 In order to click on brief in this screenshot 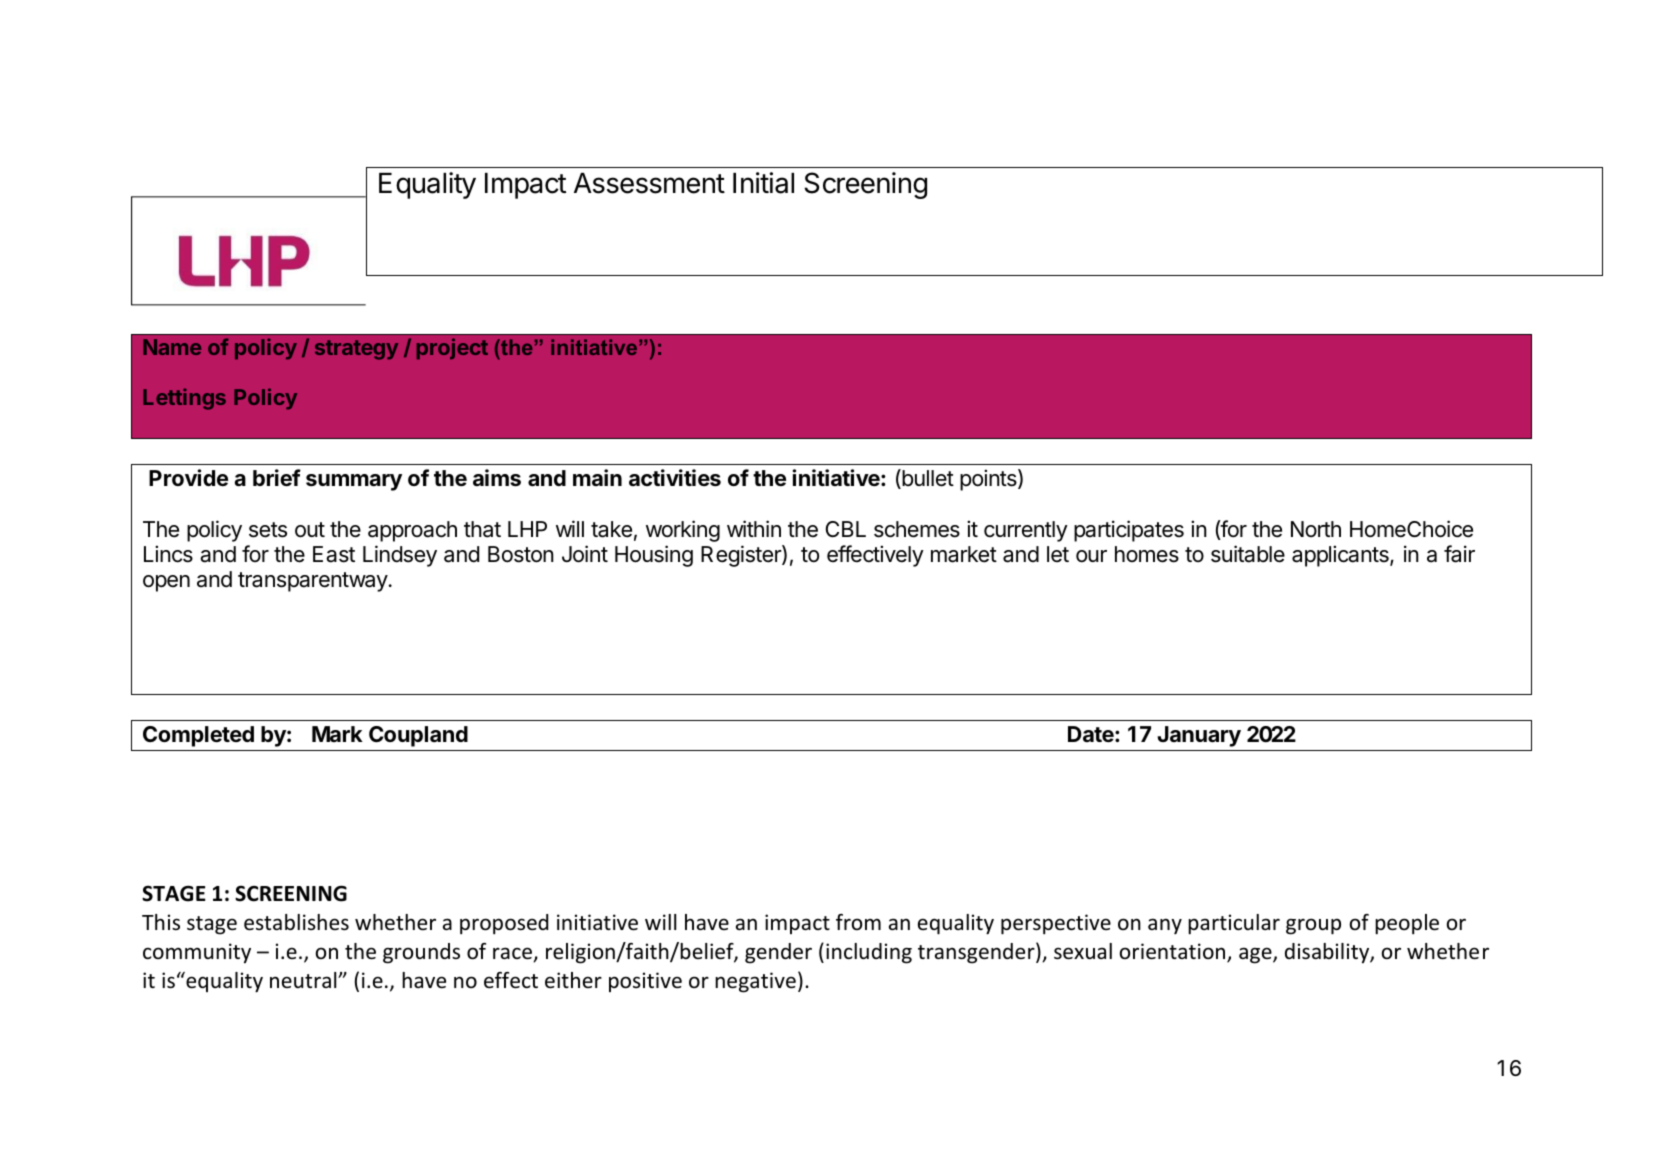, I will do `click(277, 478)`.
